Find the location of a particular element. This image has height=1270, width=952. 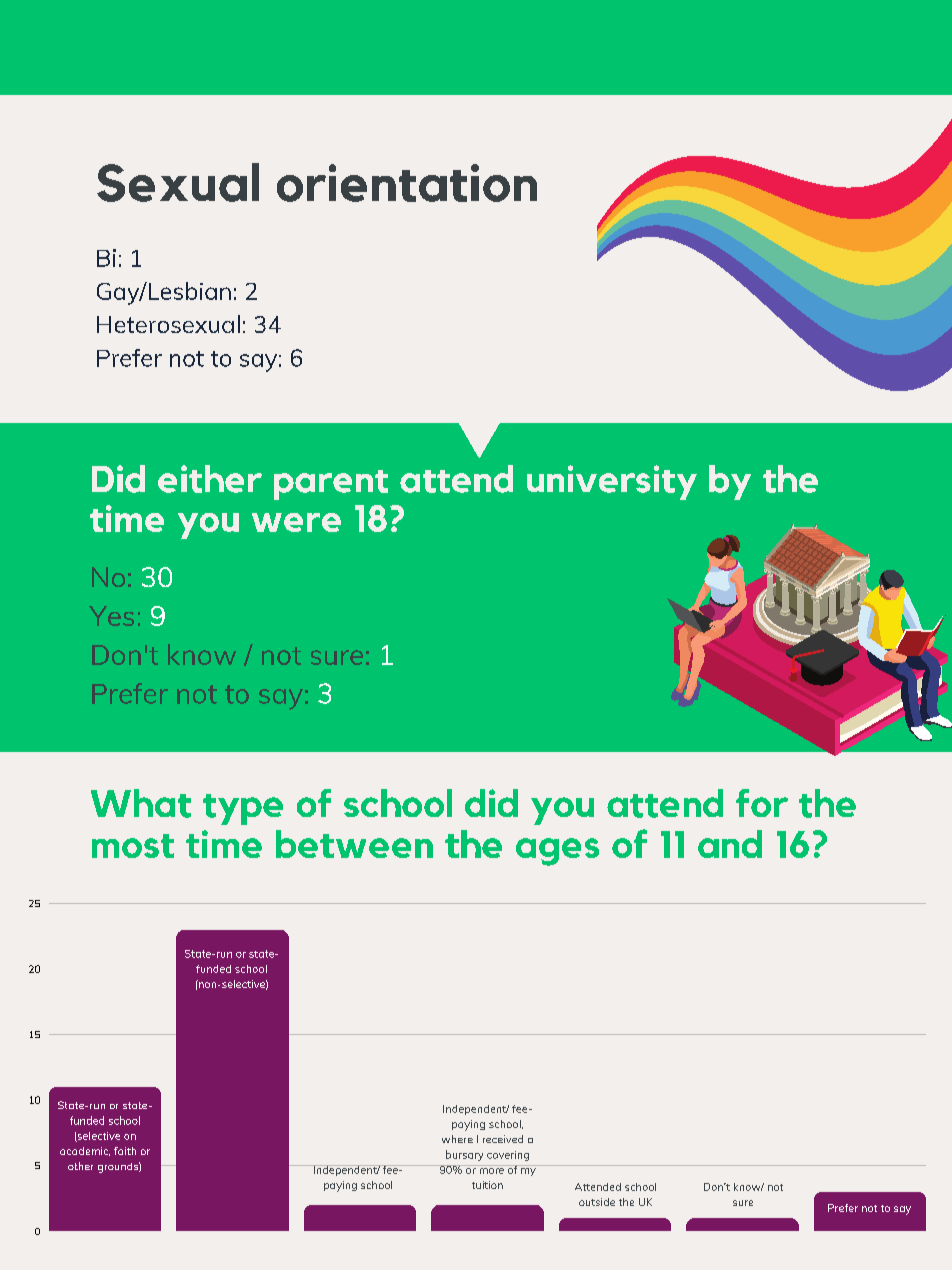

most is located at coordinates (133, 846).
